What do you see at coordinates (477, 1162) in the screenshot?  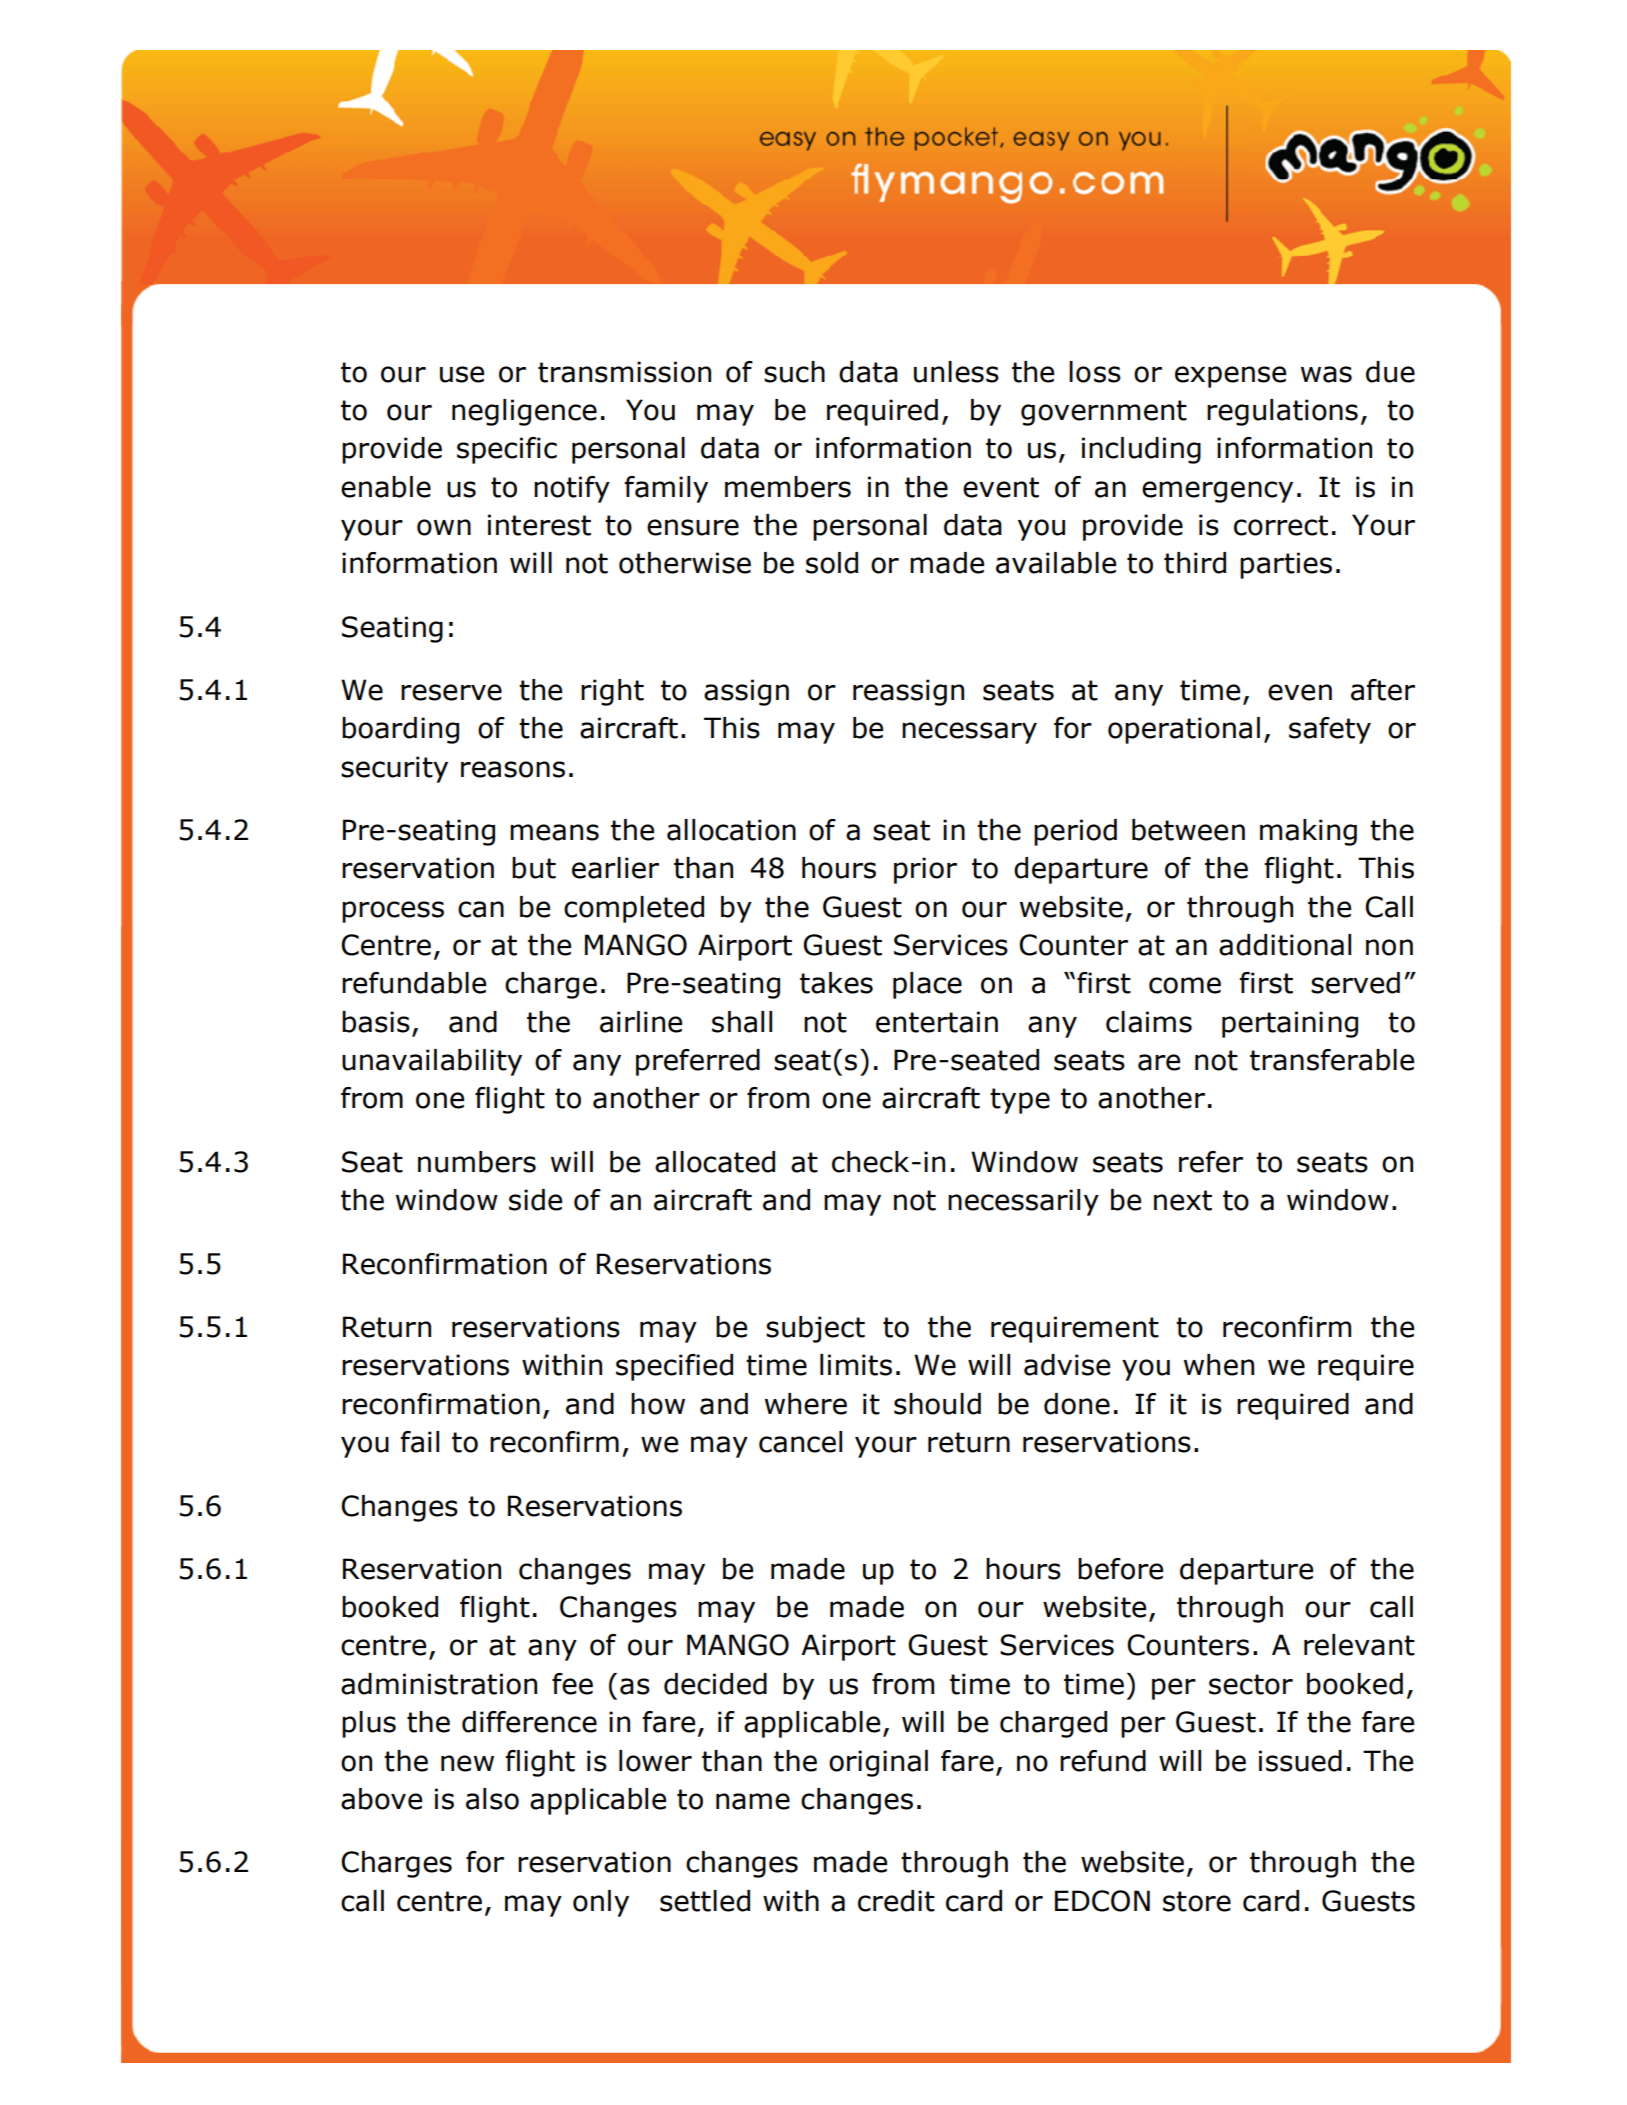 I see `numbers` at bounding box center [477, 1162].
